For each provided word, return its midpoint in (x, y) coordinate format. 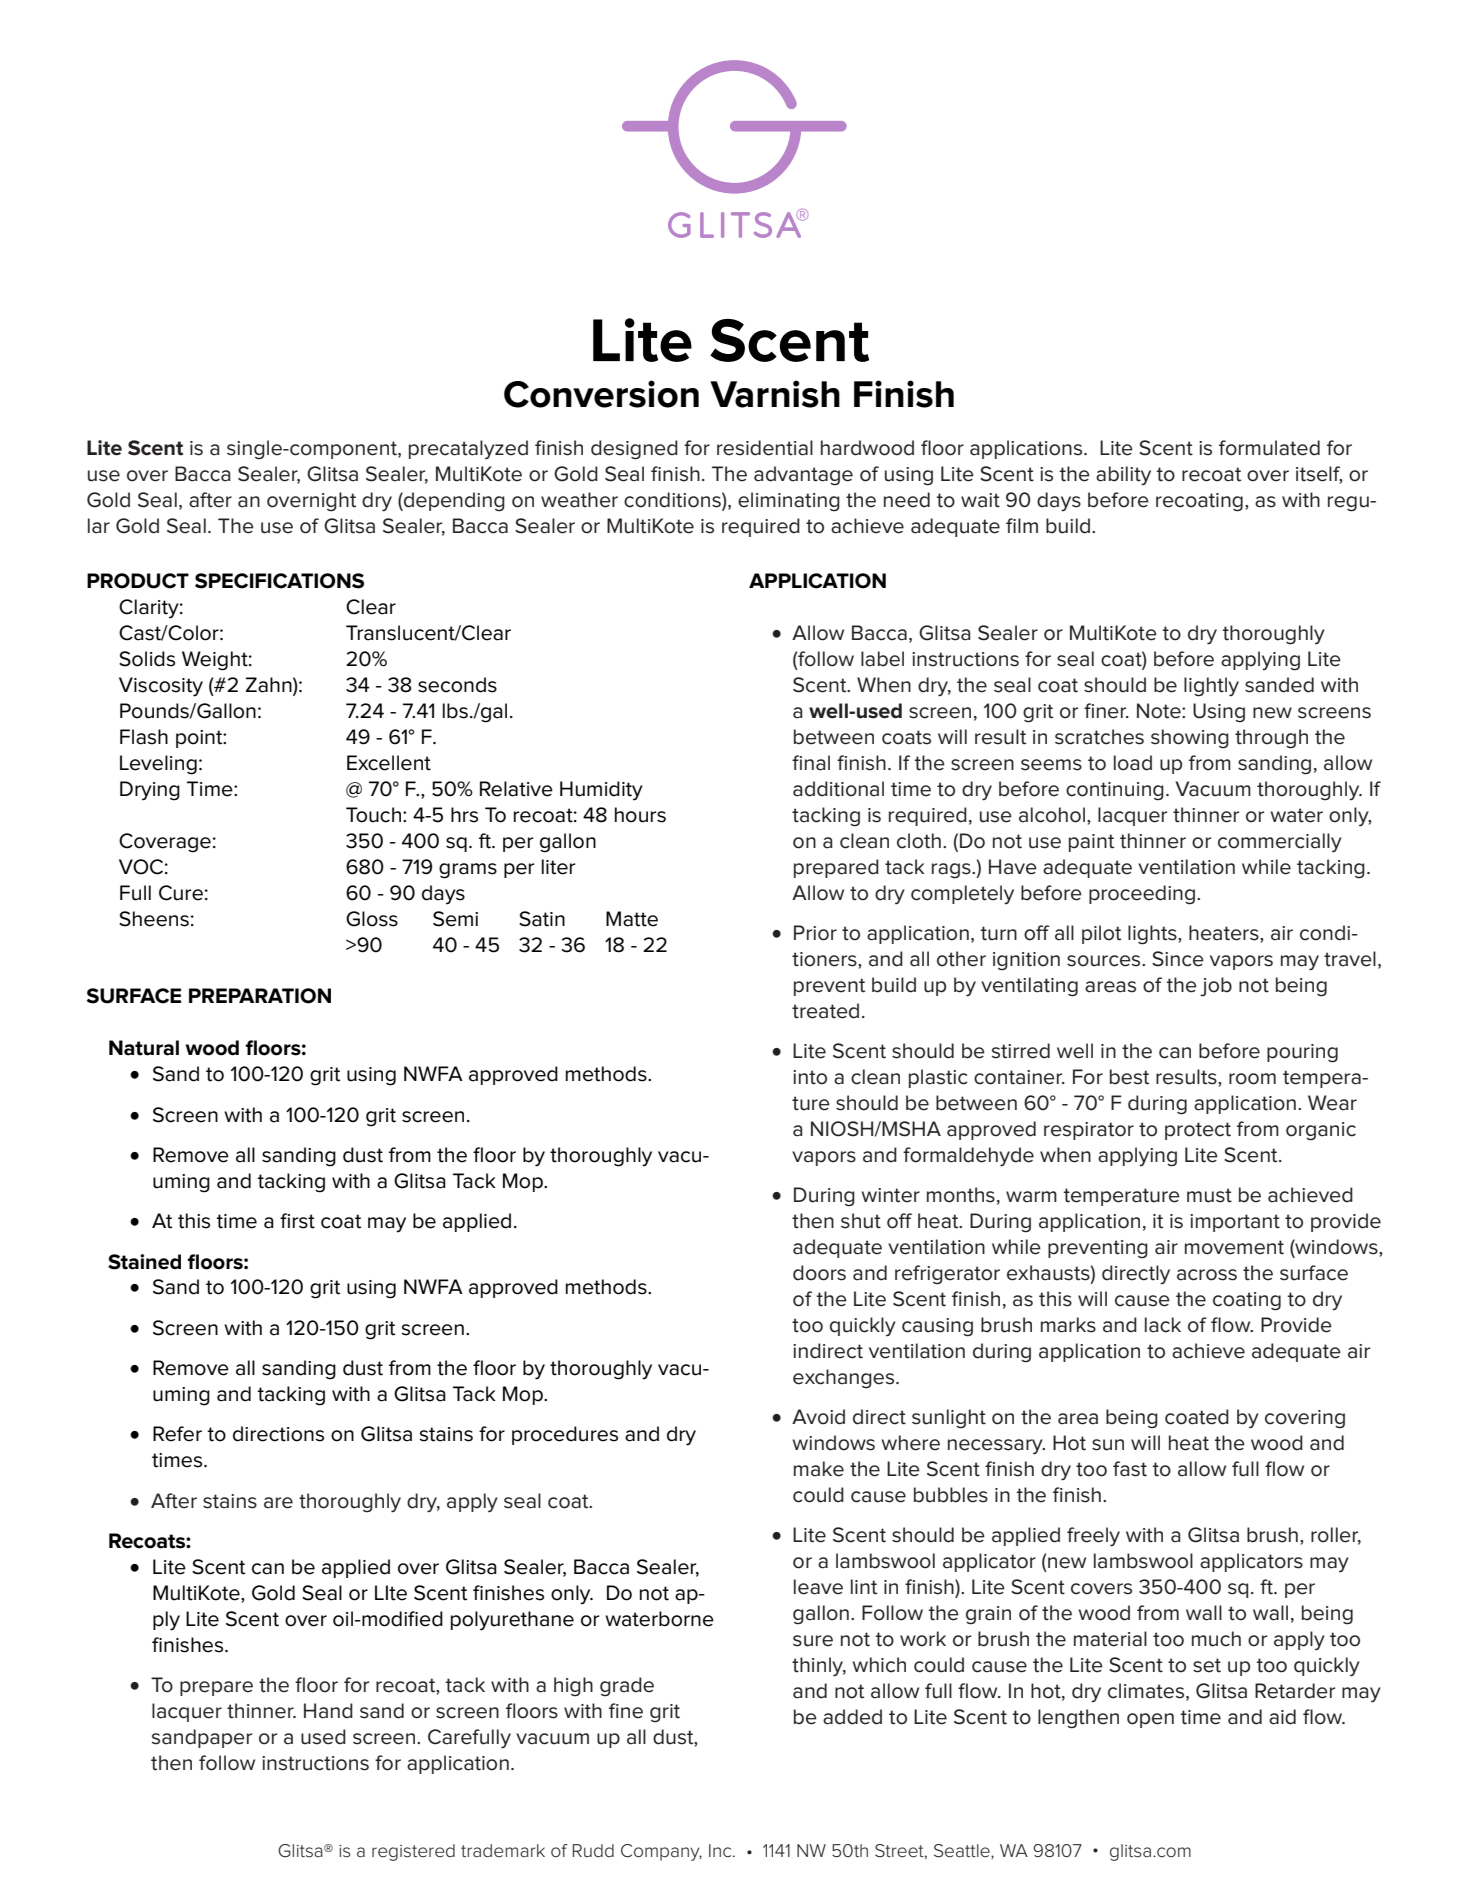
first (297, 1221)
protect (1198, 1131)
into (810, 1077)
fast (1130, 1469)
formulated (1269, 448)
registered (413, 1852)
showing (1190, 739)
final (811, 763)
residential (765, 448)
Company (661, 1852)
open (1150, 1720)
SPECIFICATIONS (279, 581)
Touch (373, 815)
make (819, 1469)
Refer (177, 1434)
